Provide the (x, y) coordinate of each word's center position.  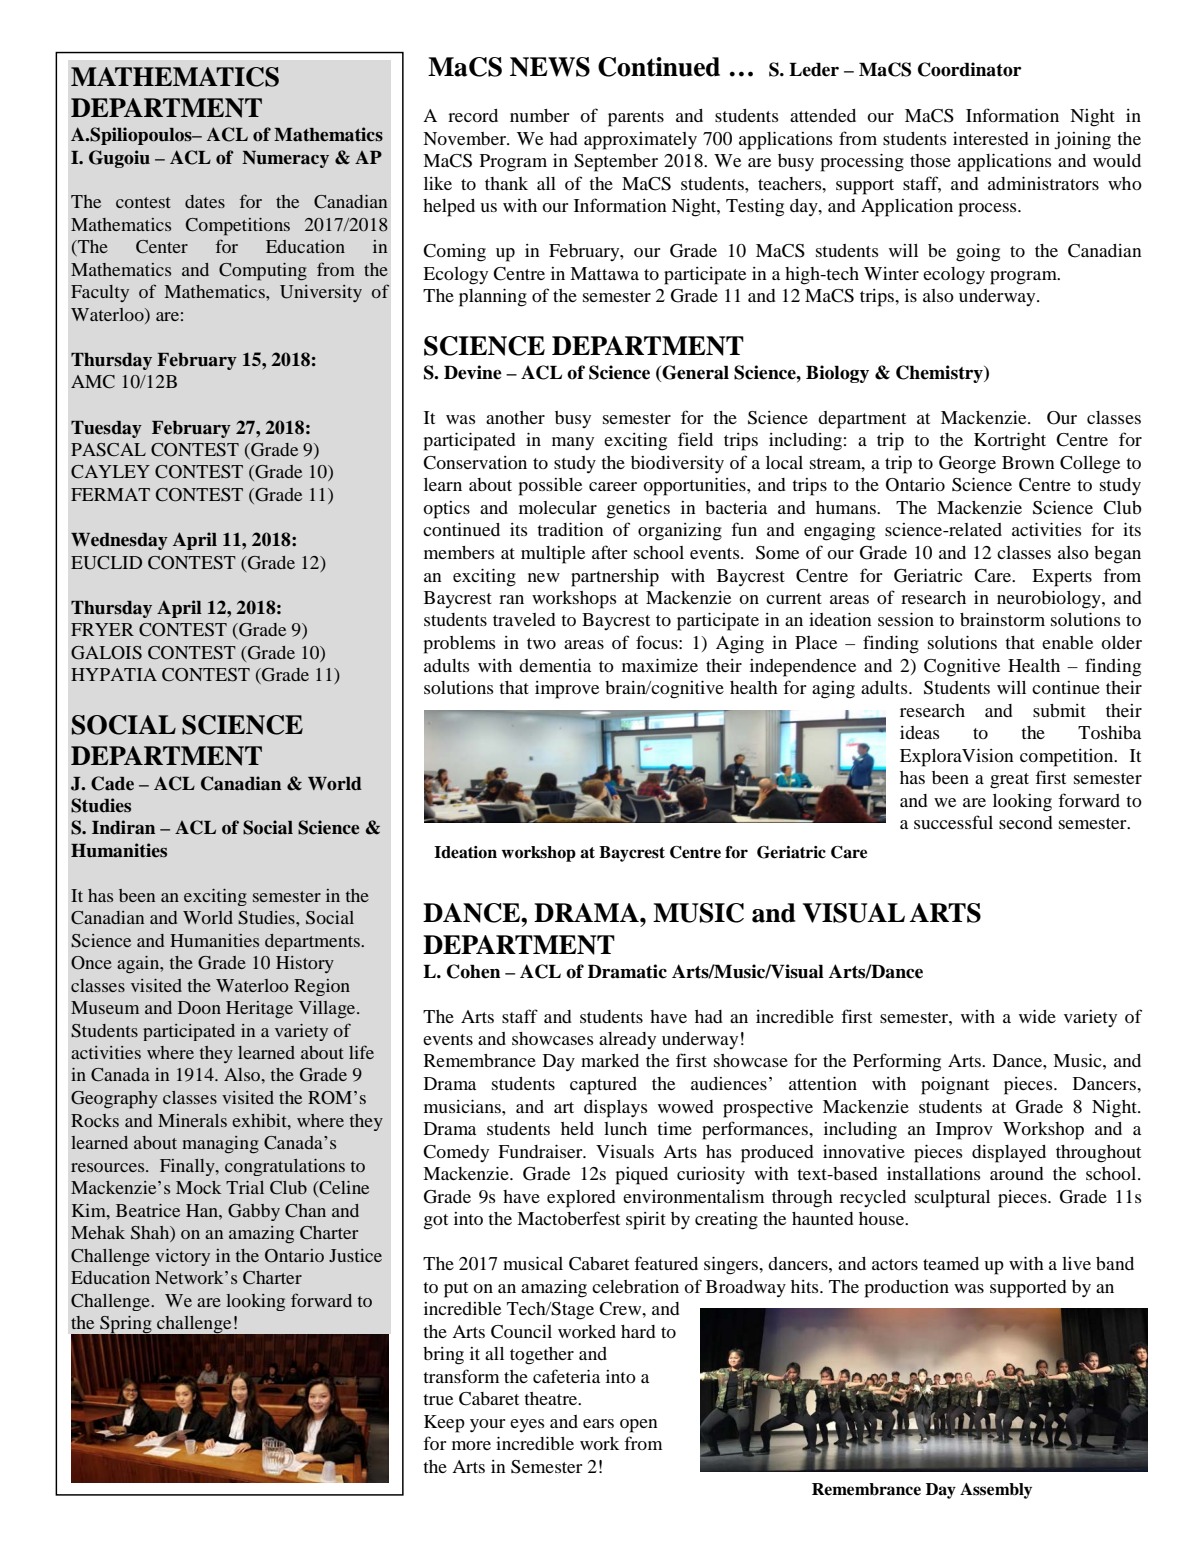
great (1009, 781)
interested (991, 138)
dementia (555, 665)
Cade (112, 783)
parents (636, 119)
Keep (444, 1424)
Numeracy (285, 159)
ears (598, 1423)
